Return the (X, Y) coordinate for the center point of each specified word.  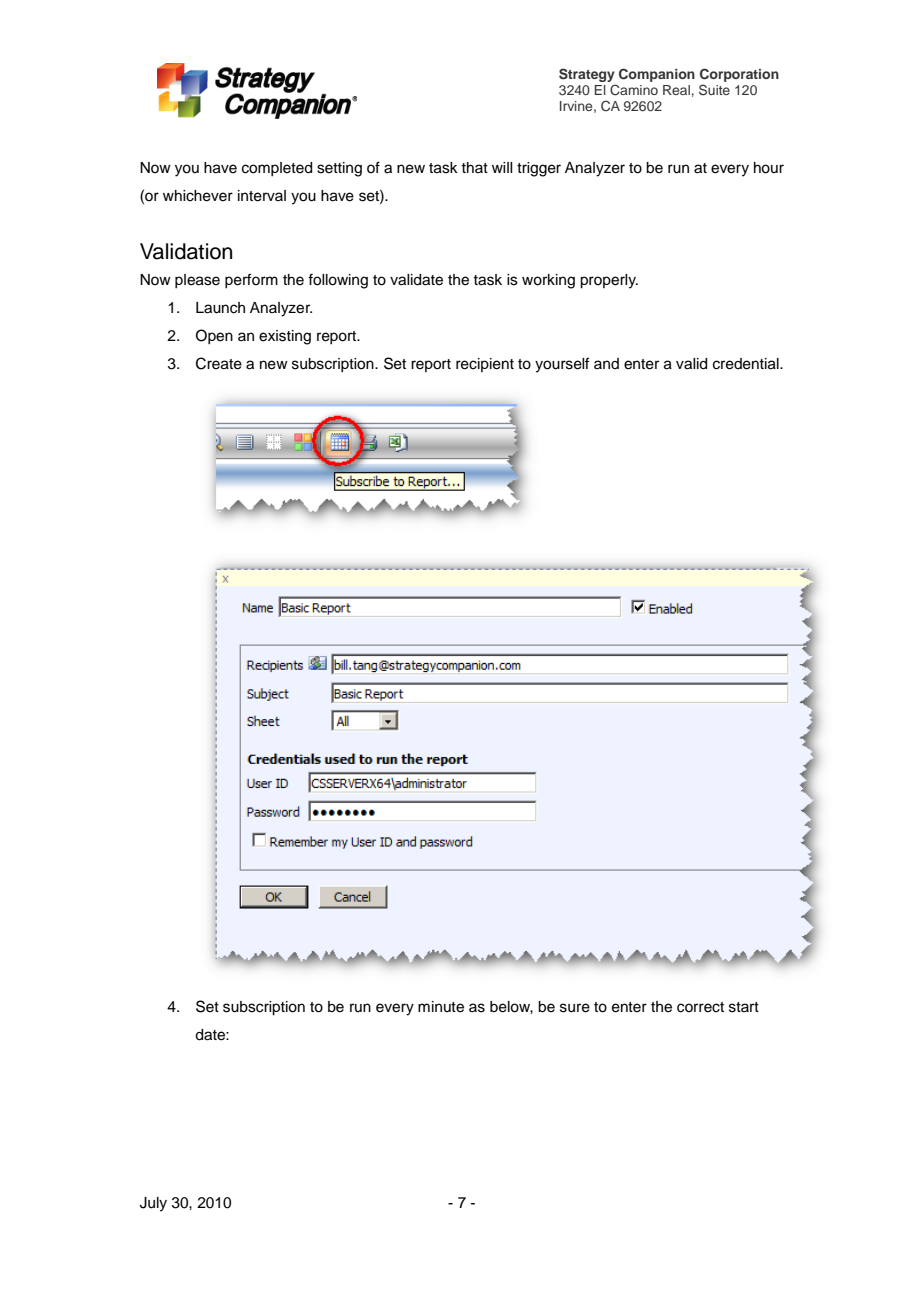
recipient (485, 365)
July (153, 1204)
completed (277, 169)
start (744, 1007)
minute (441, 1007)
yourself (562, 365)
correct (700, 1007)
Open (214, 336)
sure (575, 1008)
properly (609, 281)
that (474, 167)
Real (676, 90)
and (606, 363)
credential (747, 364)
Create (219, 363)
